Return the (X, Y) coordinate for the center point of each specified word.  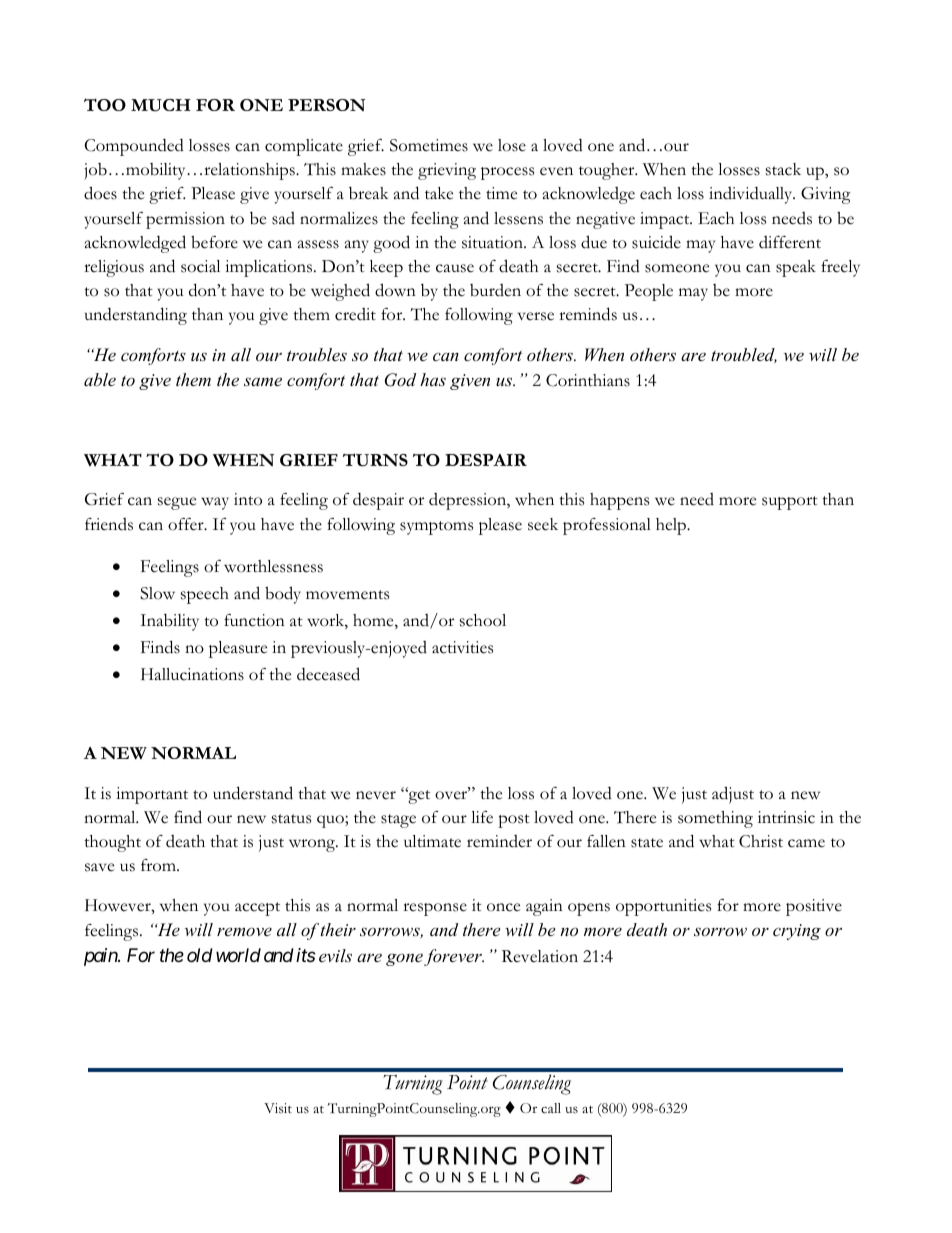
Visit (278, 1108)
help (672, 526)
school (483, 620)
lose (512, 145)
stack (783, 169)
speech (205, 595)
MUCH (161, 105)
